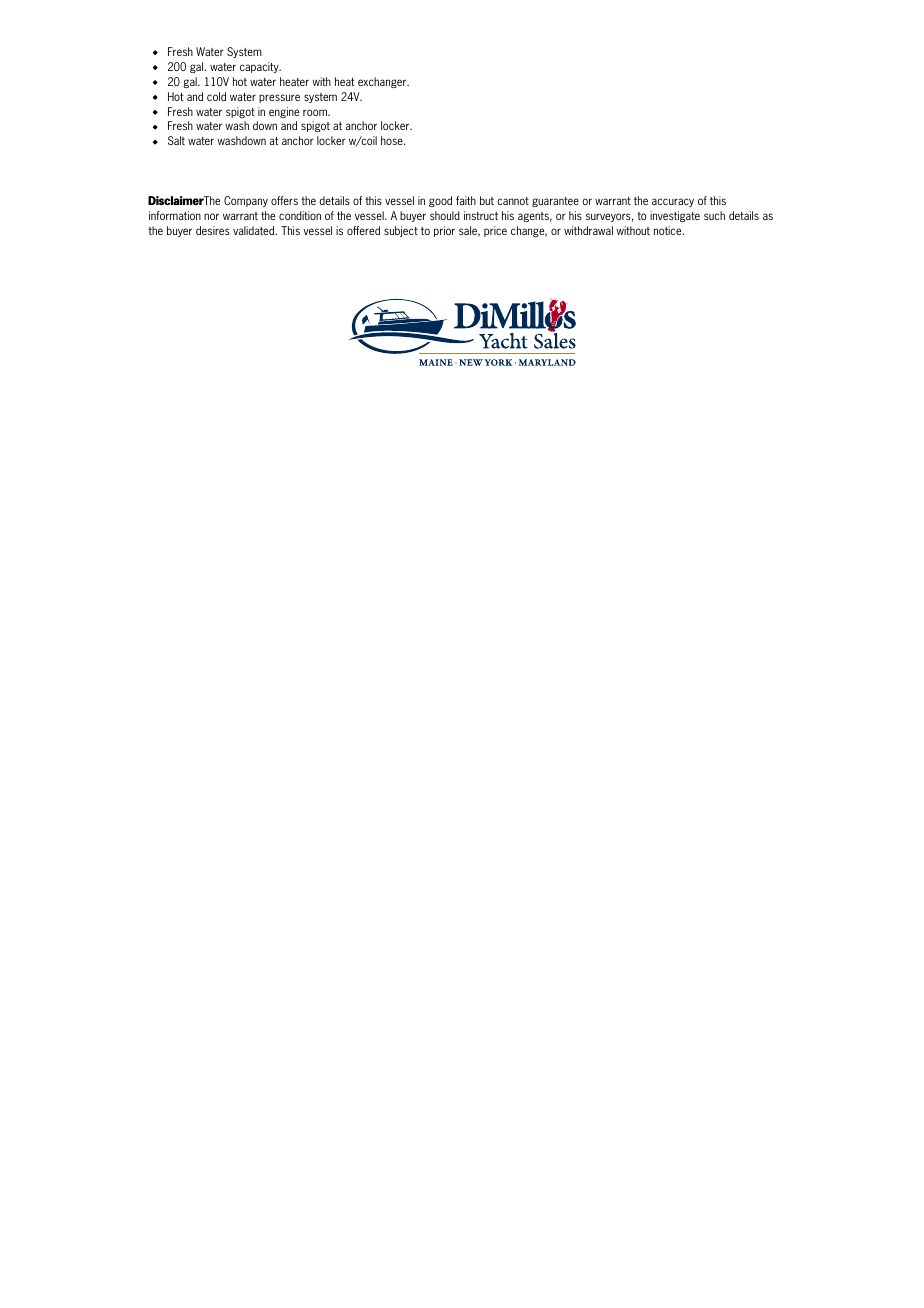 The width and height of the page is (924, 1308). I want to click on Salt, so click(176, 140).
